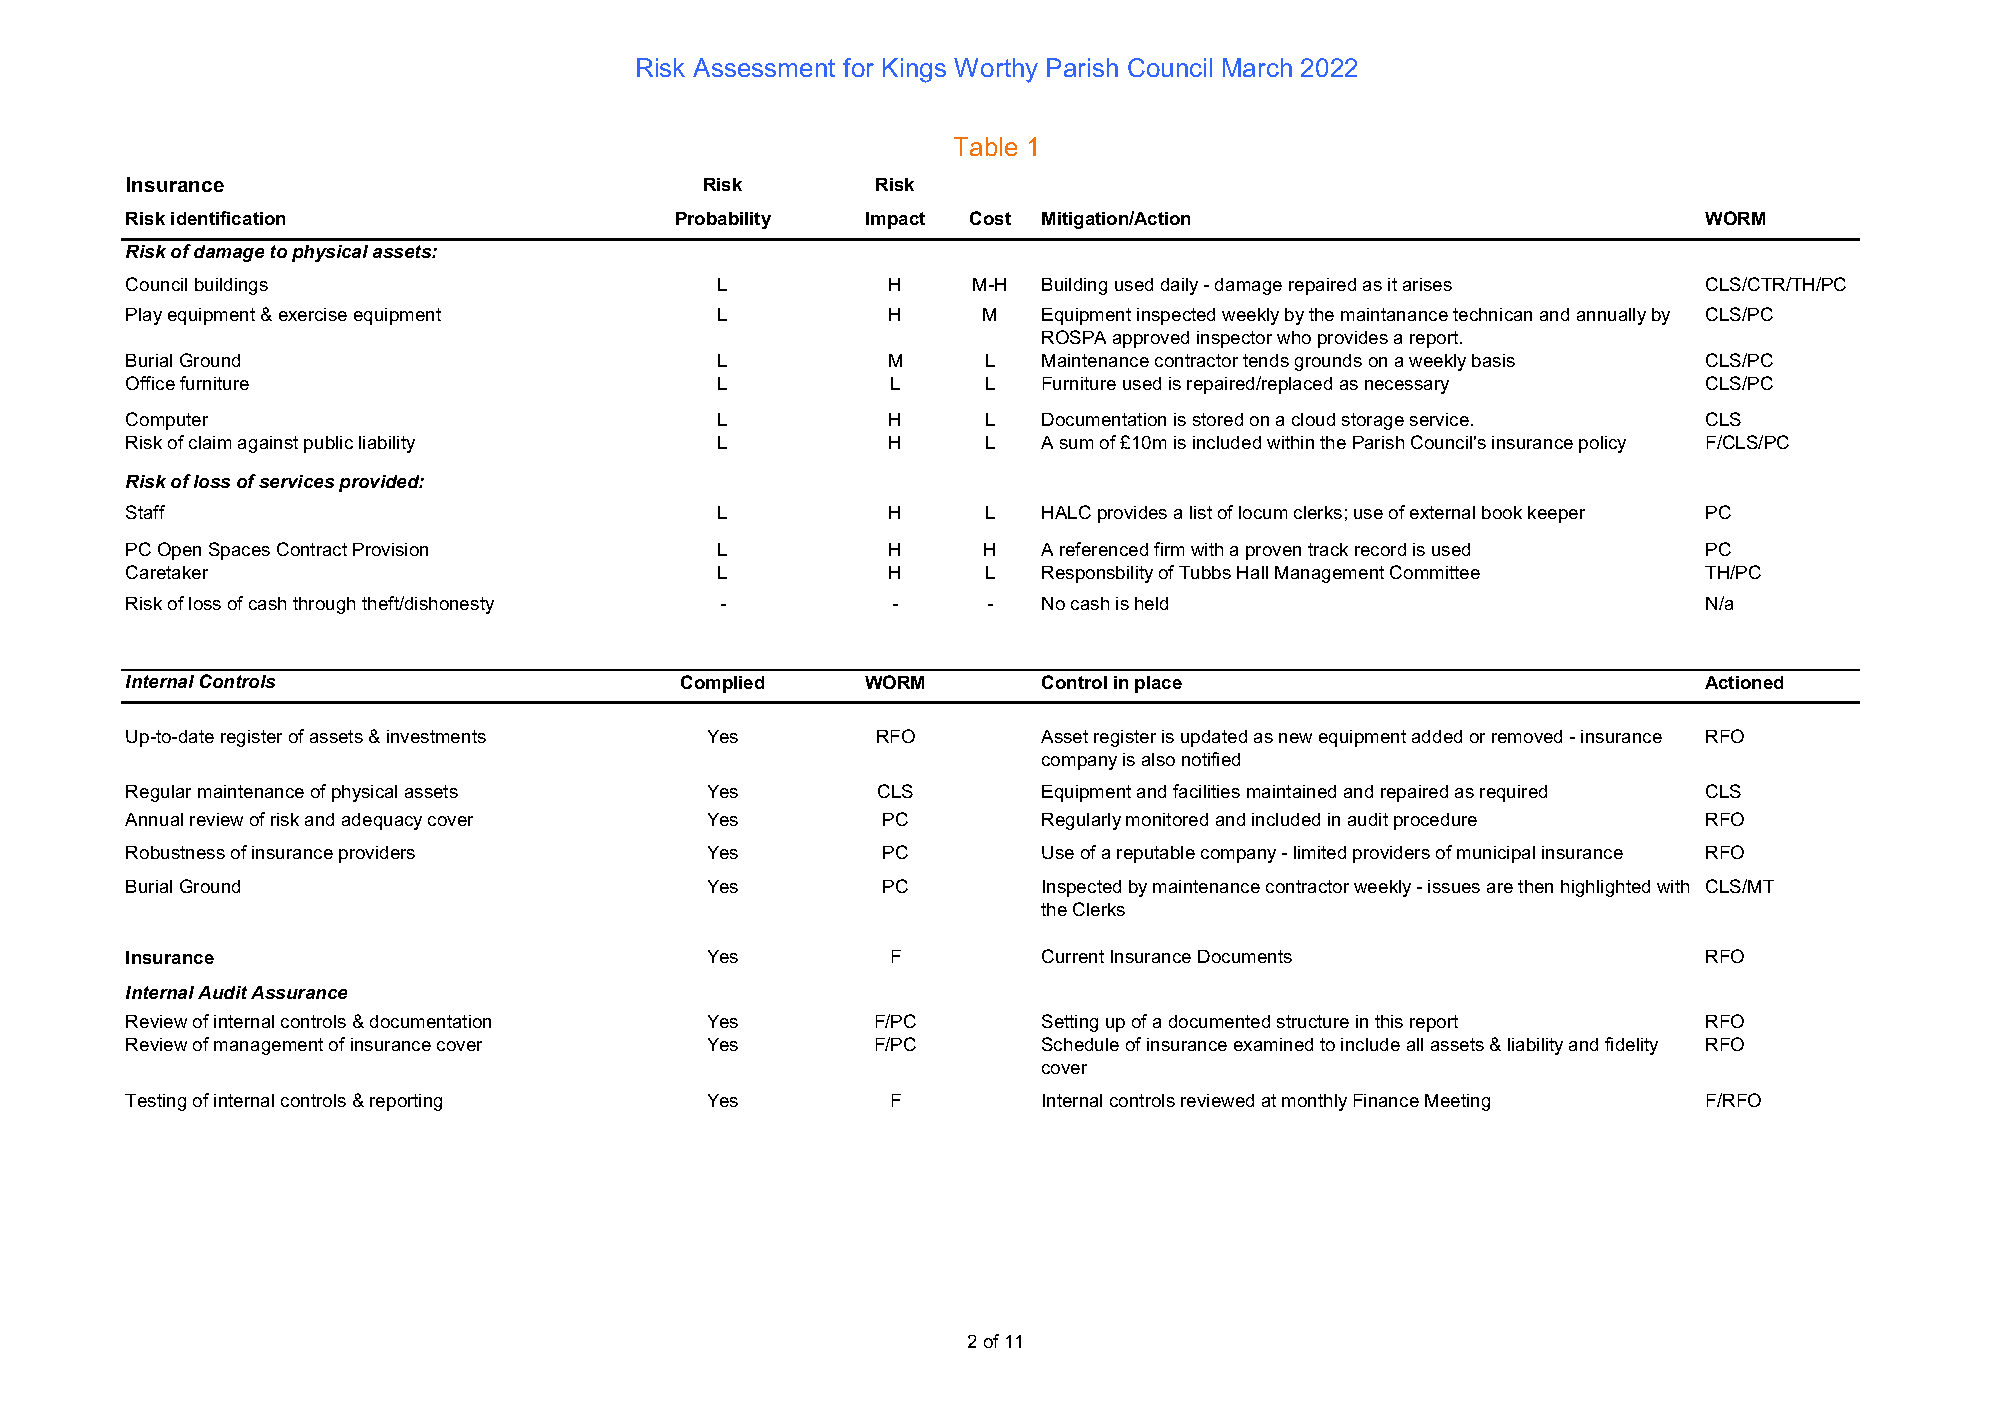  Describe the element at coordinates (155, 1102) in the document. I see `Testing` at that location.
